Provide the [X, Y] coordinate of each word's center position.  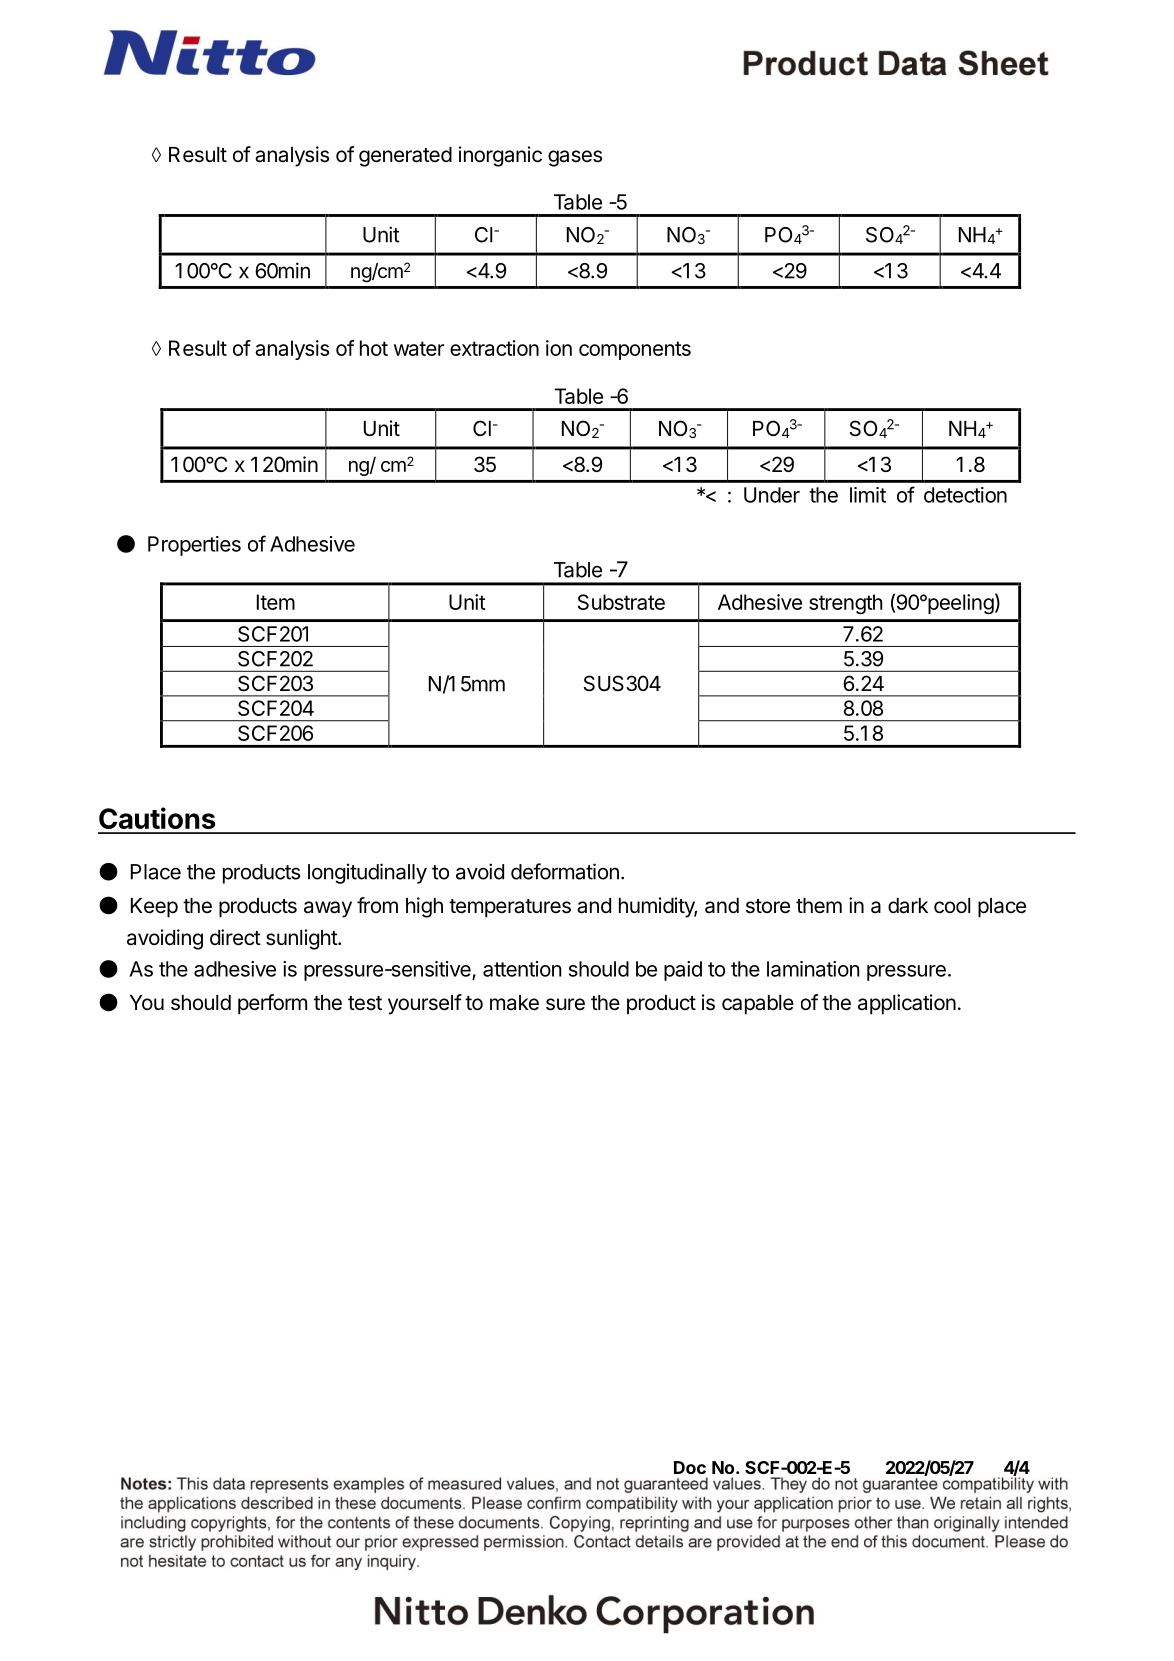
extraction [494, 348]
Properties [194, 546]
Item [276, 602]
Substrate [621, 602]
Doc [690, 1467]
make [514, 1003]
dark [908, 906]
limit [868, 495]
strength [846, 604]
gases [575, 158]
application [907, 1004]
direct [235, 937]
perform [272, 1004]
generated [405, 157]
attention [522, 969]
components [635, 350]
